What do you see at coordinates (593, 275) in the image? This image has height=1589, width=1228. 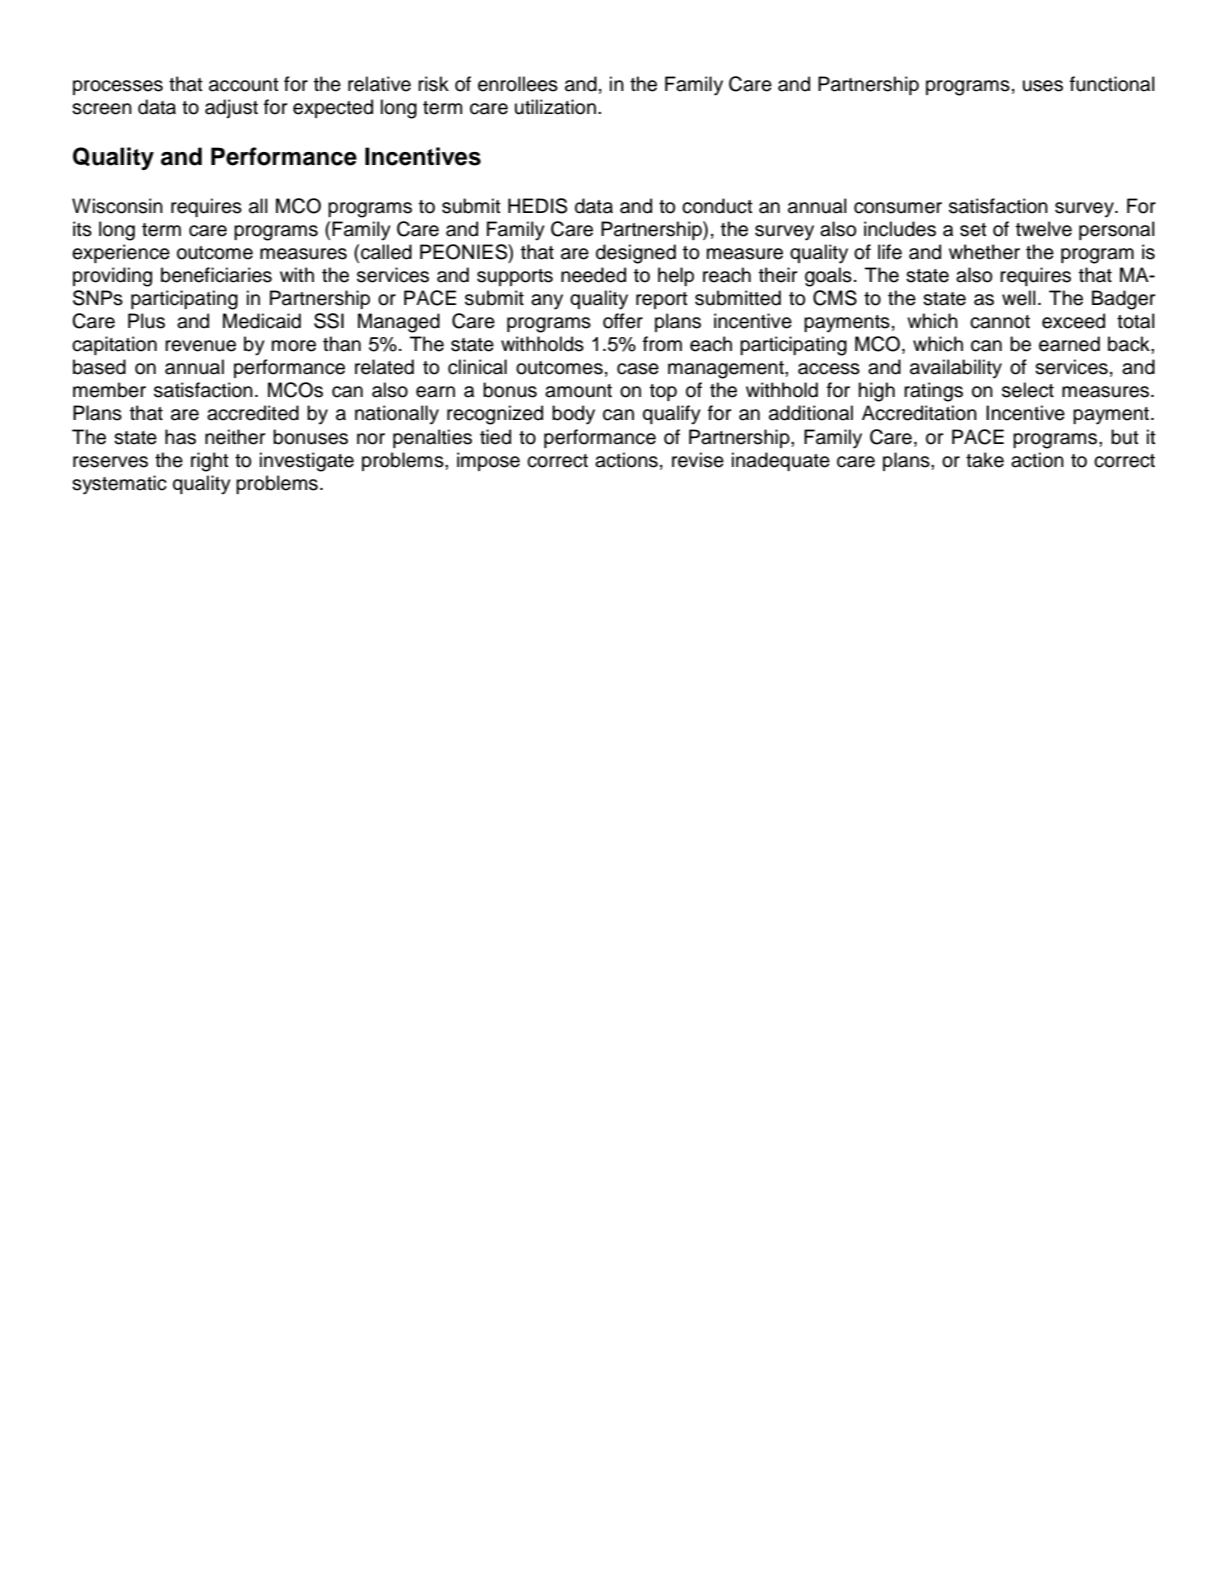 I see `needed` at bounding box center [593, 275].
